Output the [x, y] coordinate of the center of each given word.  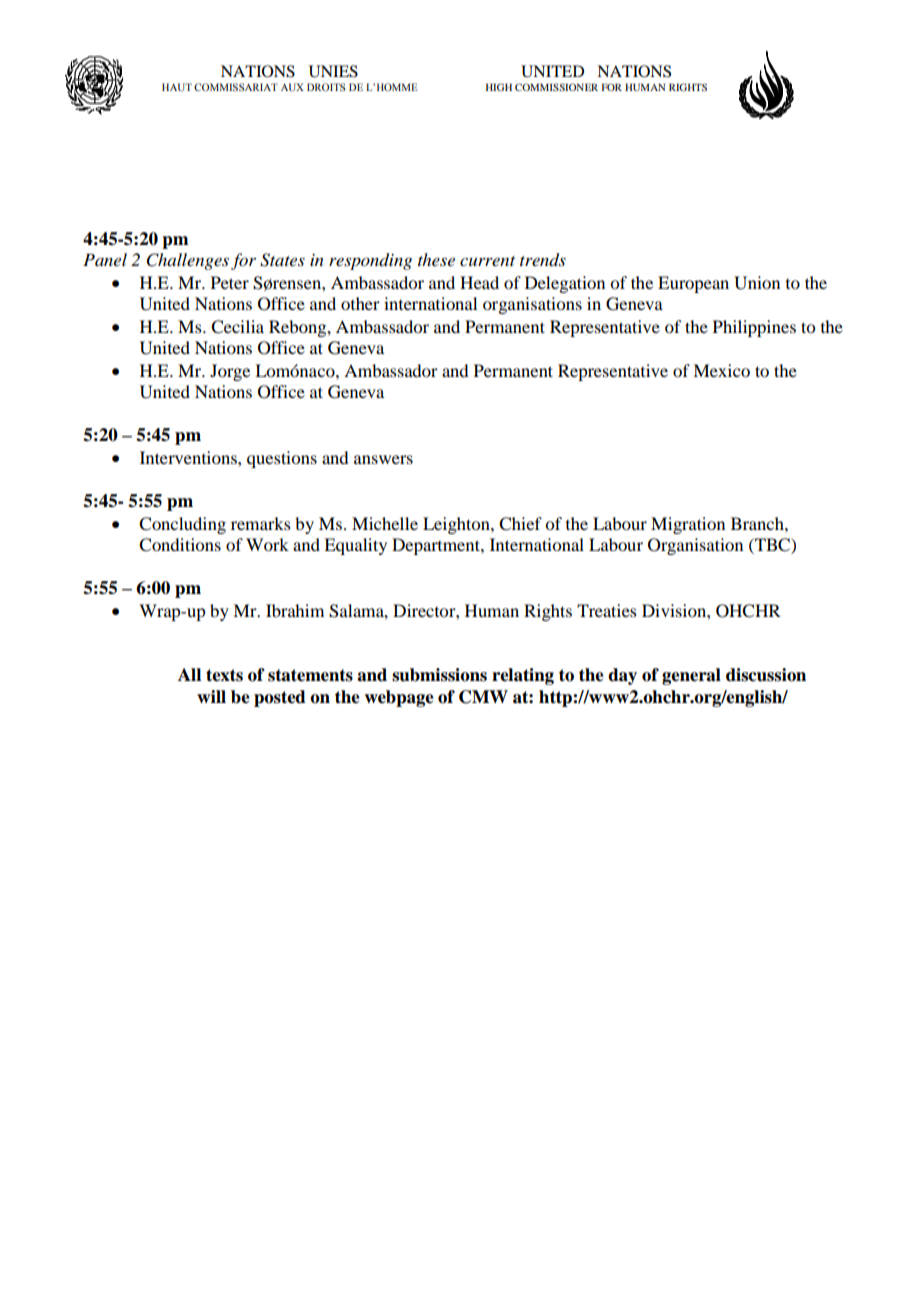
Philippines [754, 328]
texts [224, 675]
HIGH [499, 87]
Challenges [188, 261]
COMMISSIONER [556, 87]
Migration [688, 525]
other [360, 303]
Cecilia [237, 327]
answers [383, 459]
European [693, 284]
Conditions [180, 545]
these [436, 259]
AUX [292, 87]
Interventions [189, 457]
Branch [758, 523]
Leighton [457, 525]
